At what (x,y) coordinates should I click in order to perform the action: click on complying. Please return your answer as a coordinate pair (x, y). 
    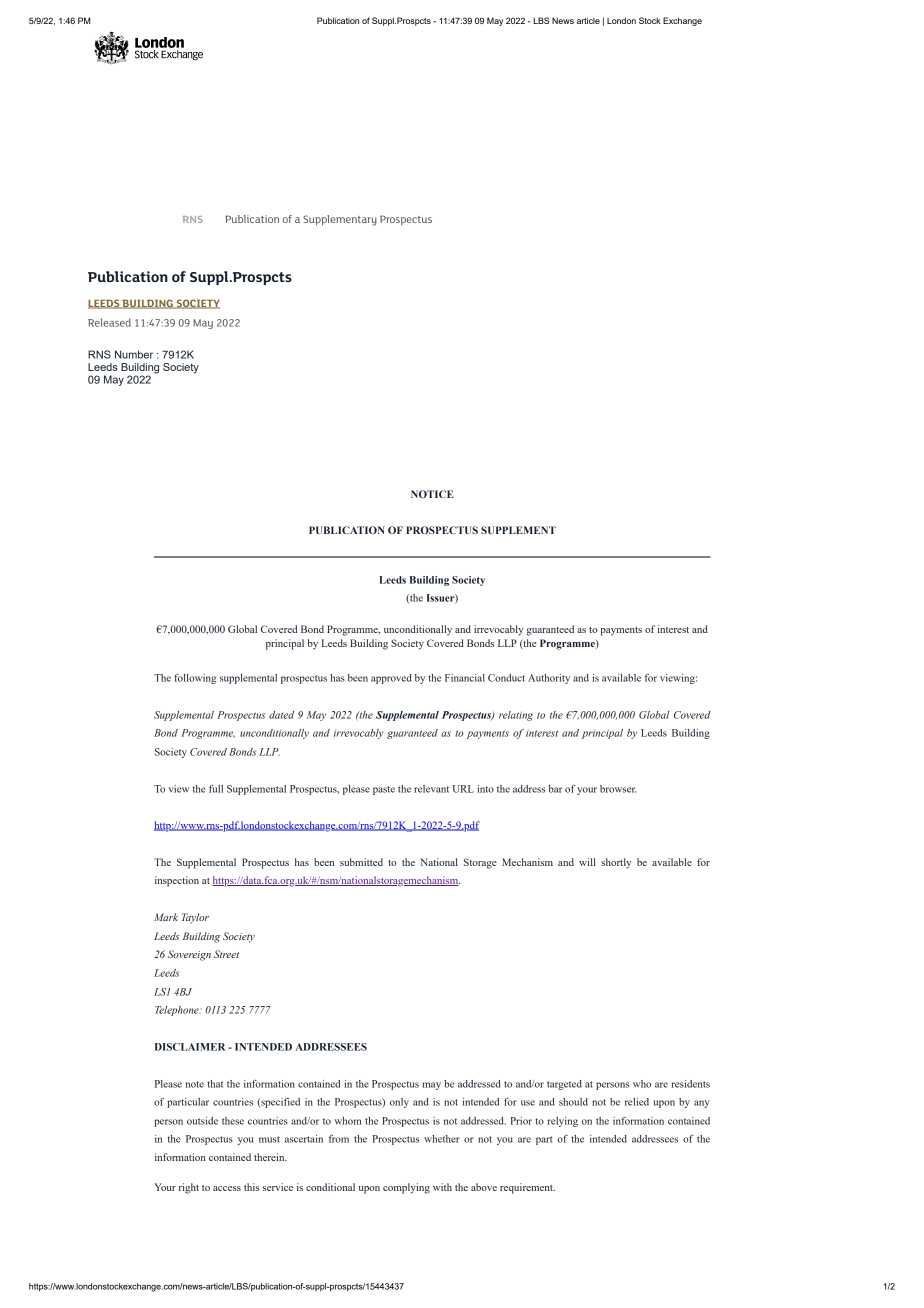
    Looking at the image, I should click on (406, 1188).
